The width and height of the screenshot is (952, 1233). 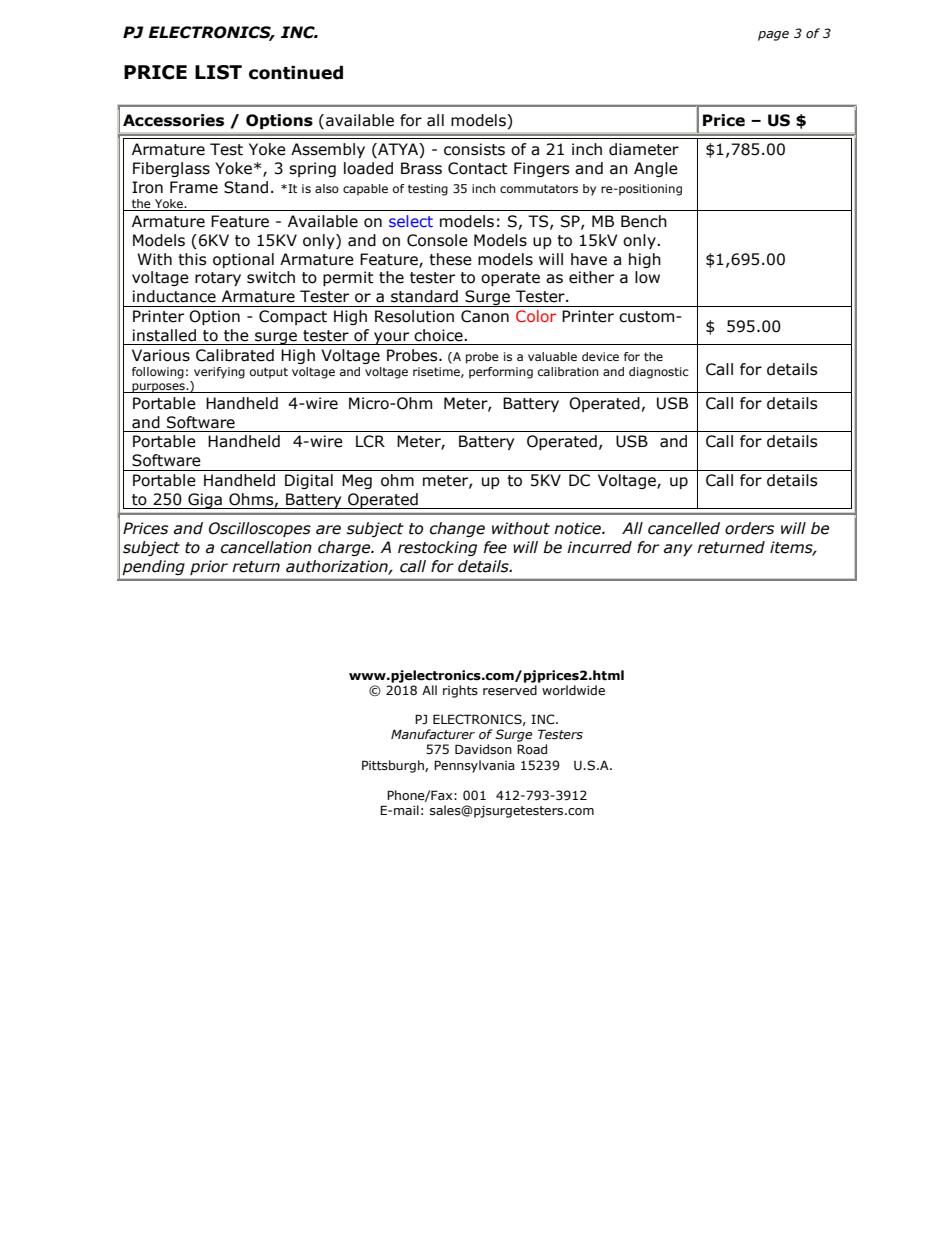 What do you see at coordinates (218, 72) in the screenshot?
I see `LIST` at bounding box center [218, 72].
